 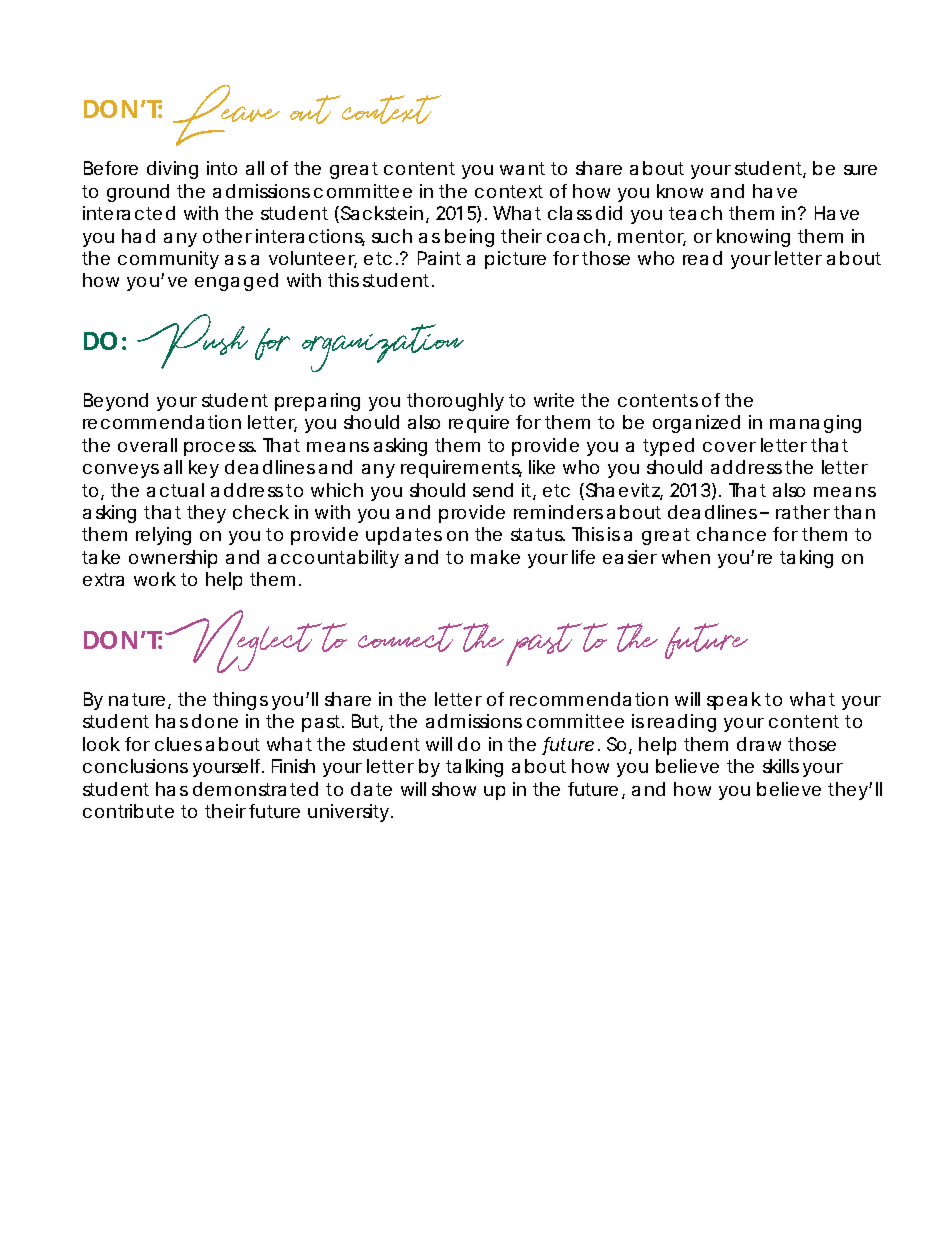 What do you see at coordinates (522, 168) in the page?
I see `want` at bounding box center [522, 168].
